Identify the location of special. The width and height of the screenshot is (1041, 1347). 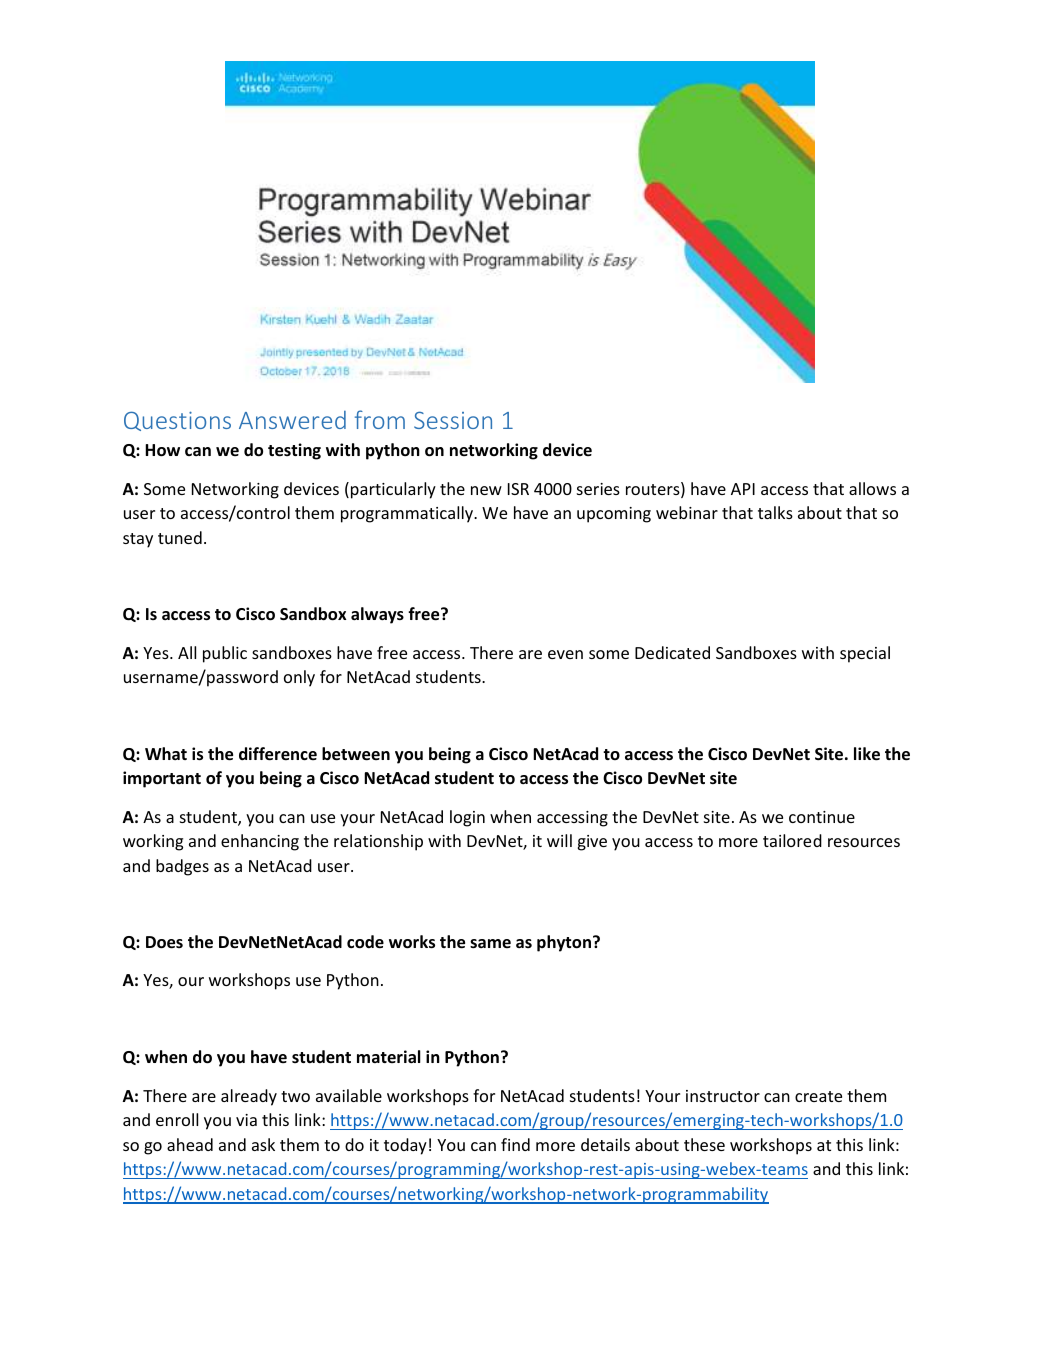
(865, 654).
